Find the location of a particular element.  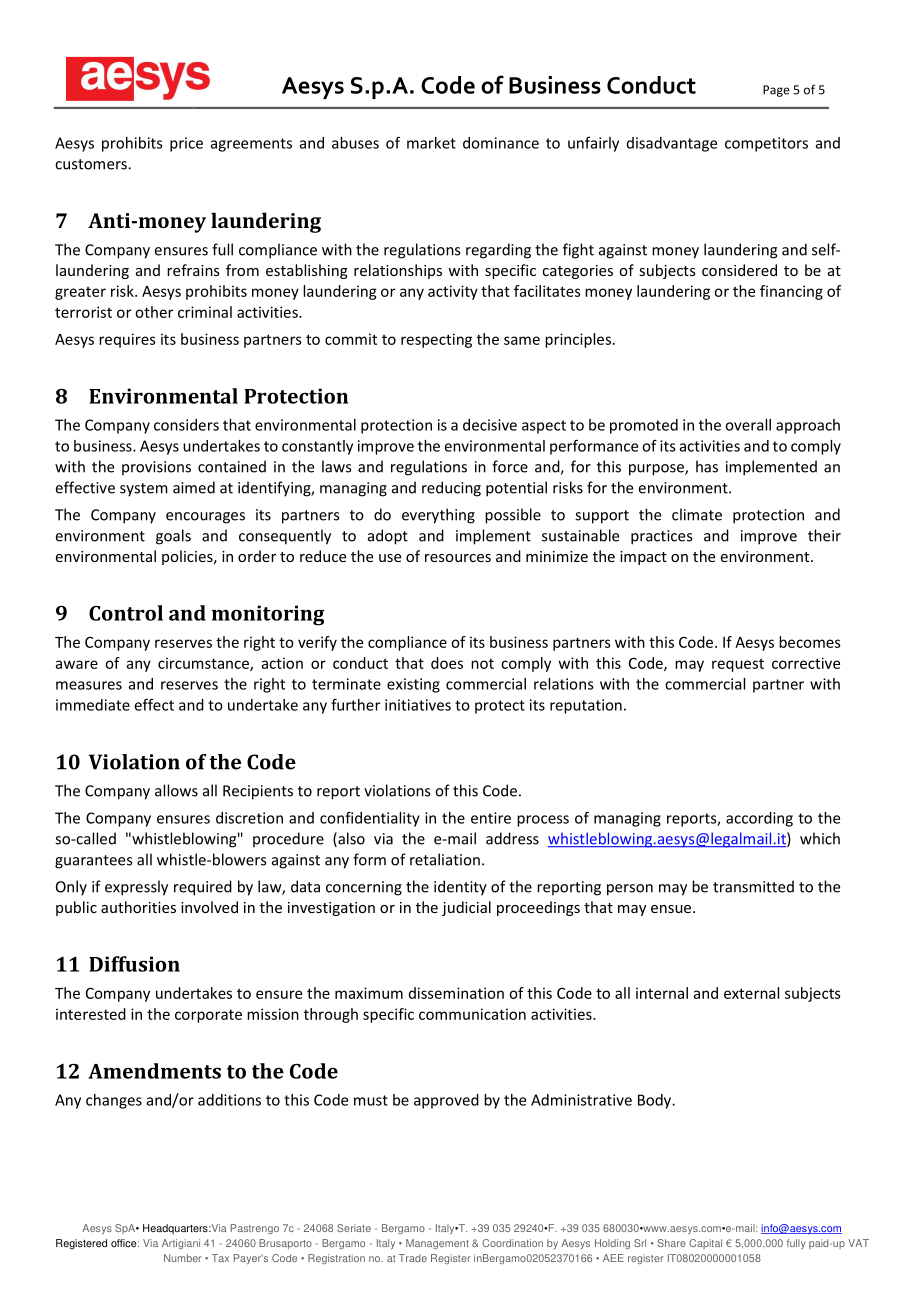

Number is located at coordinates (183, 1258).
